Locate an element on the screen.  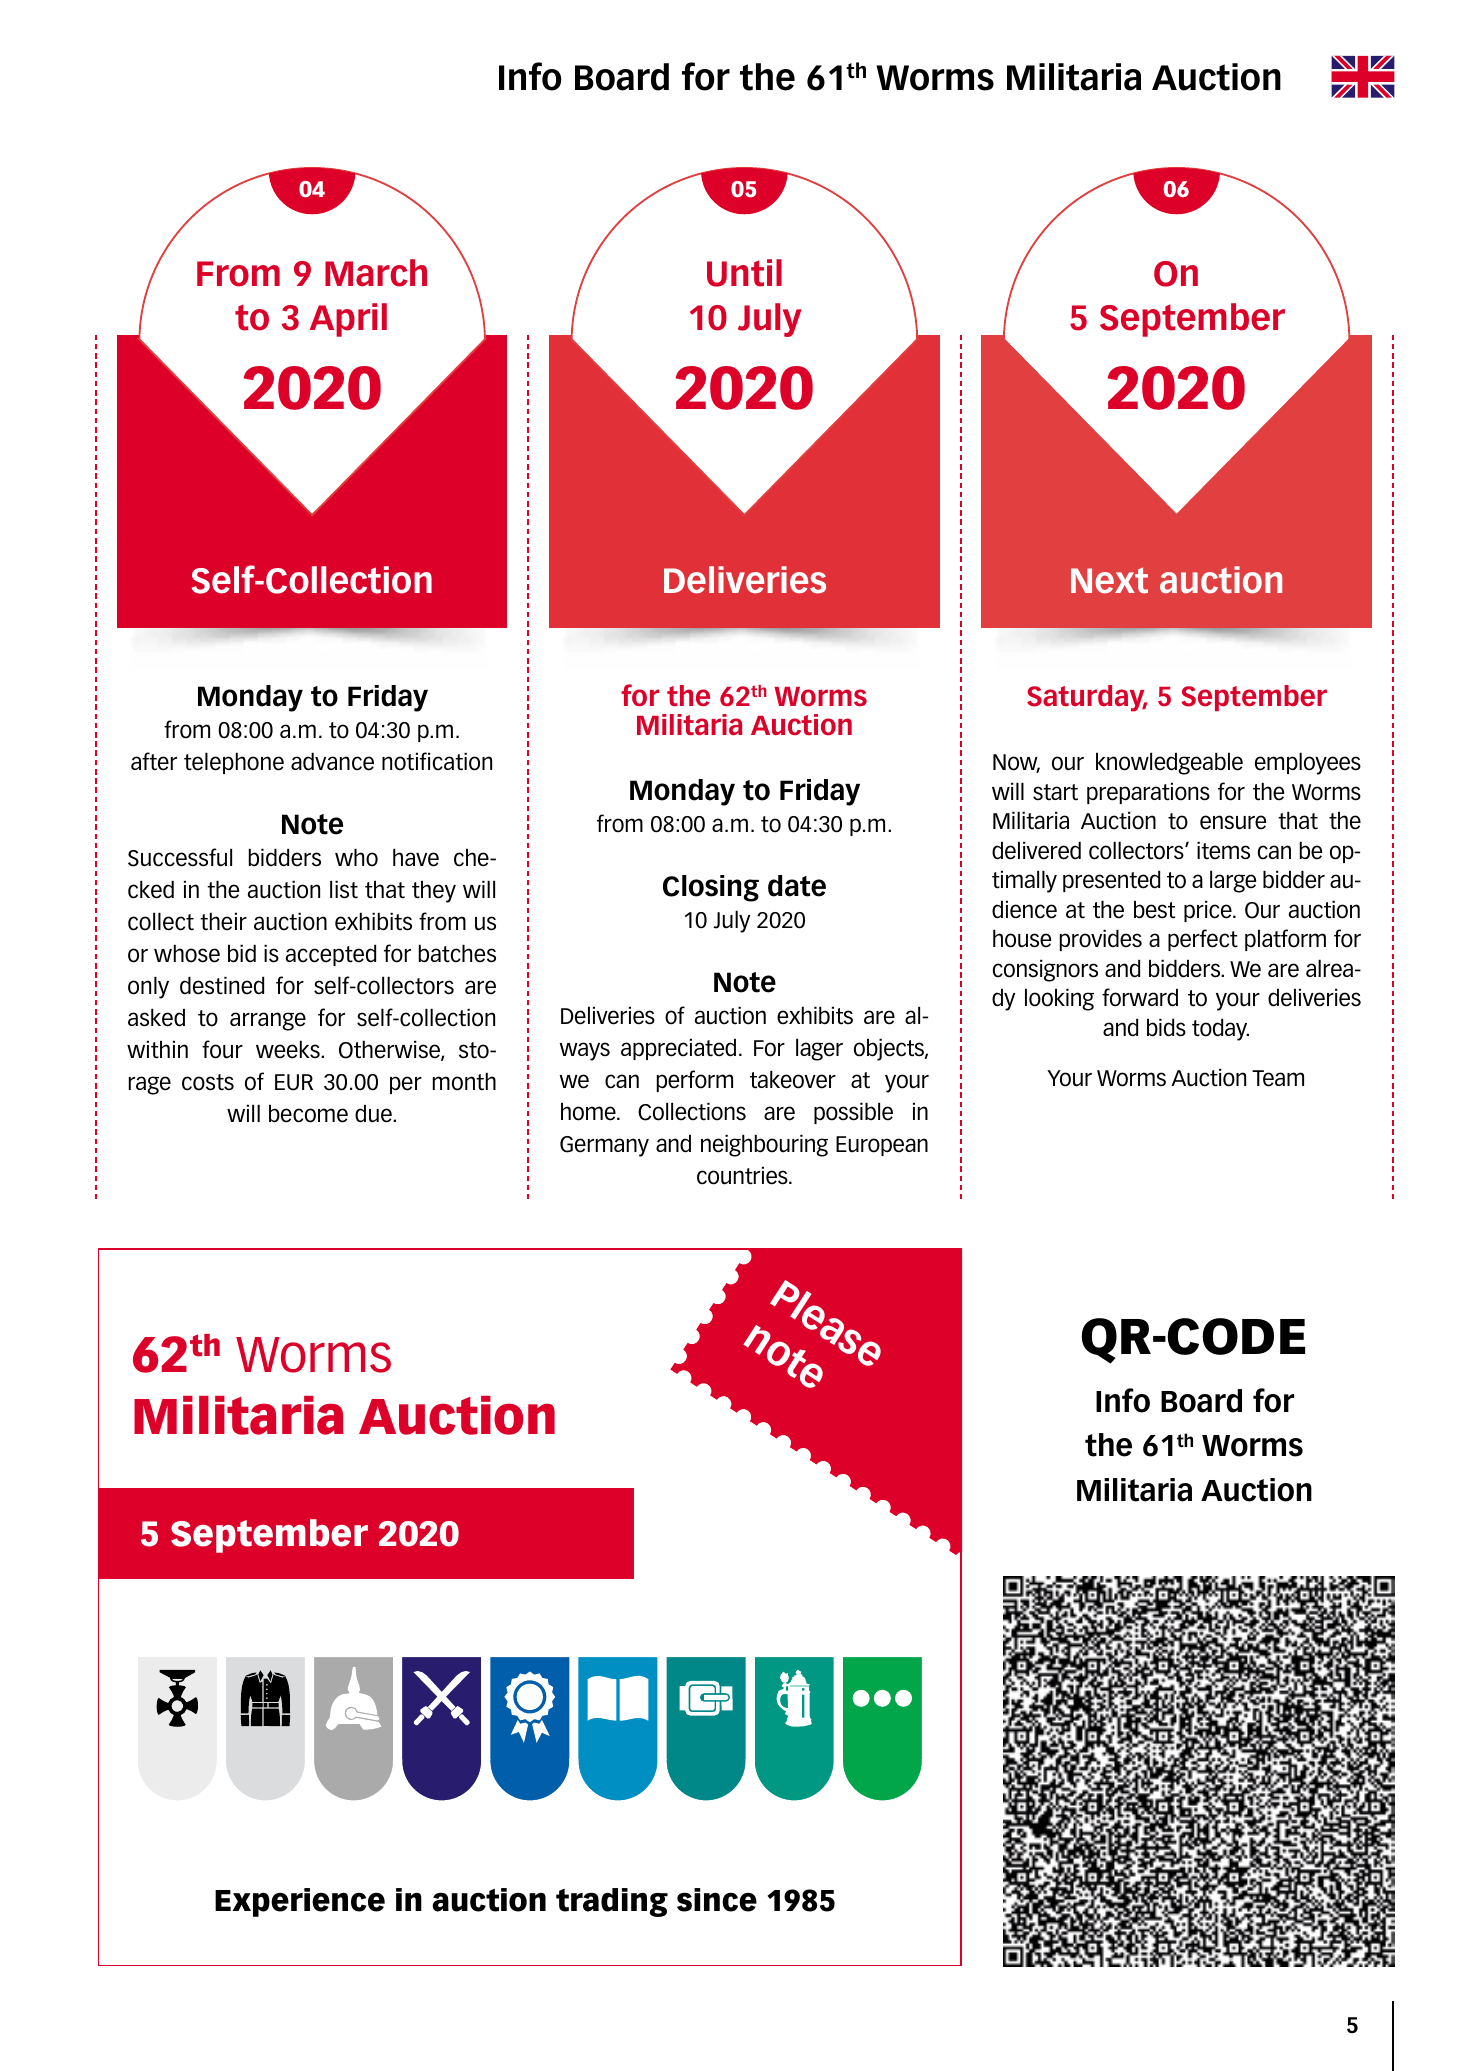
Experience is located at coordinates (300, 1902).
